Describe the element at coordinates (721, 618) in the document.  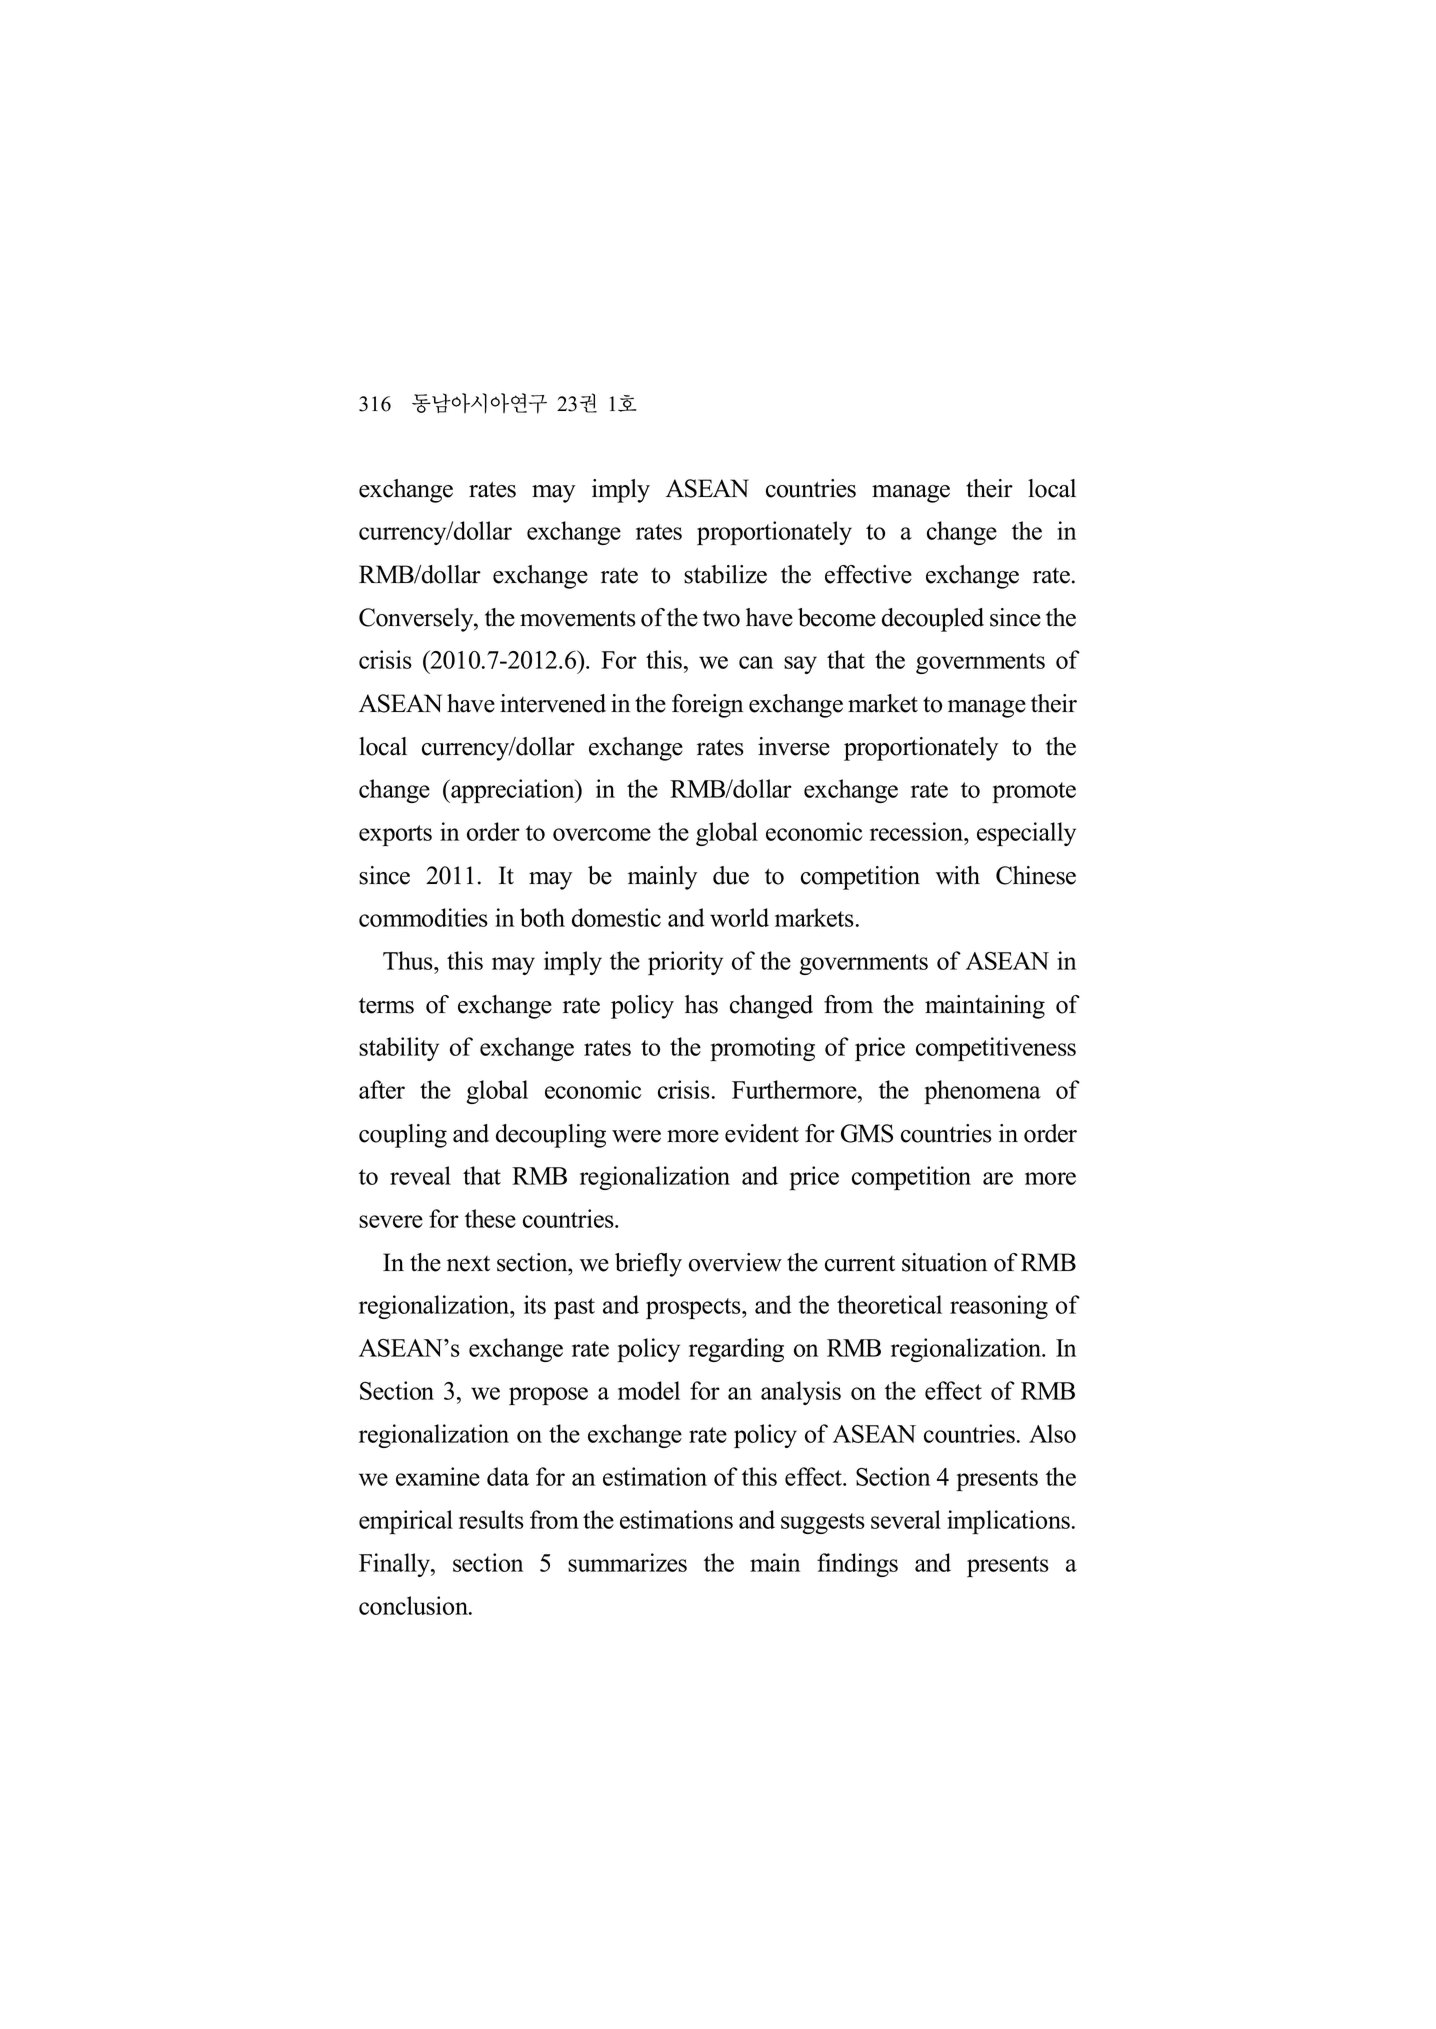
I see `two` at that location.
